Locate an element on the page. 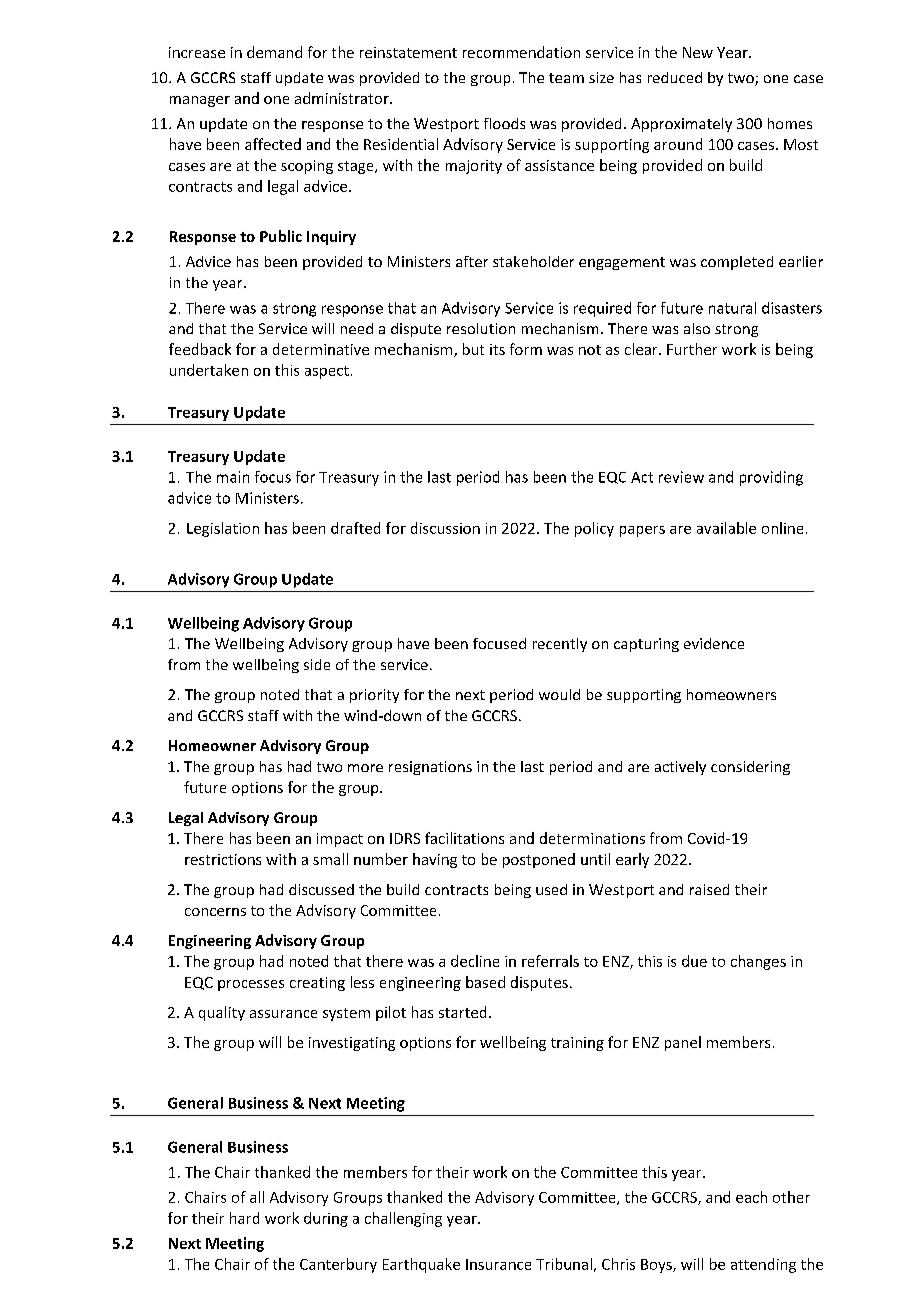 This page has width=924, height=1307. hard is located at coordinates (244, 1218).
